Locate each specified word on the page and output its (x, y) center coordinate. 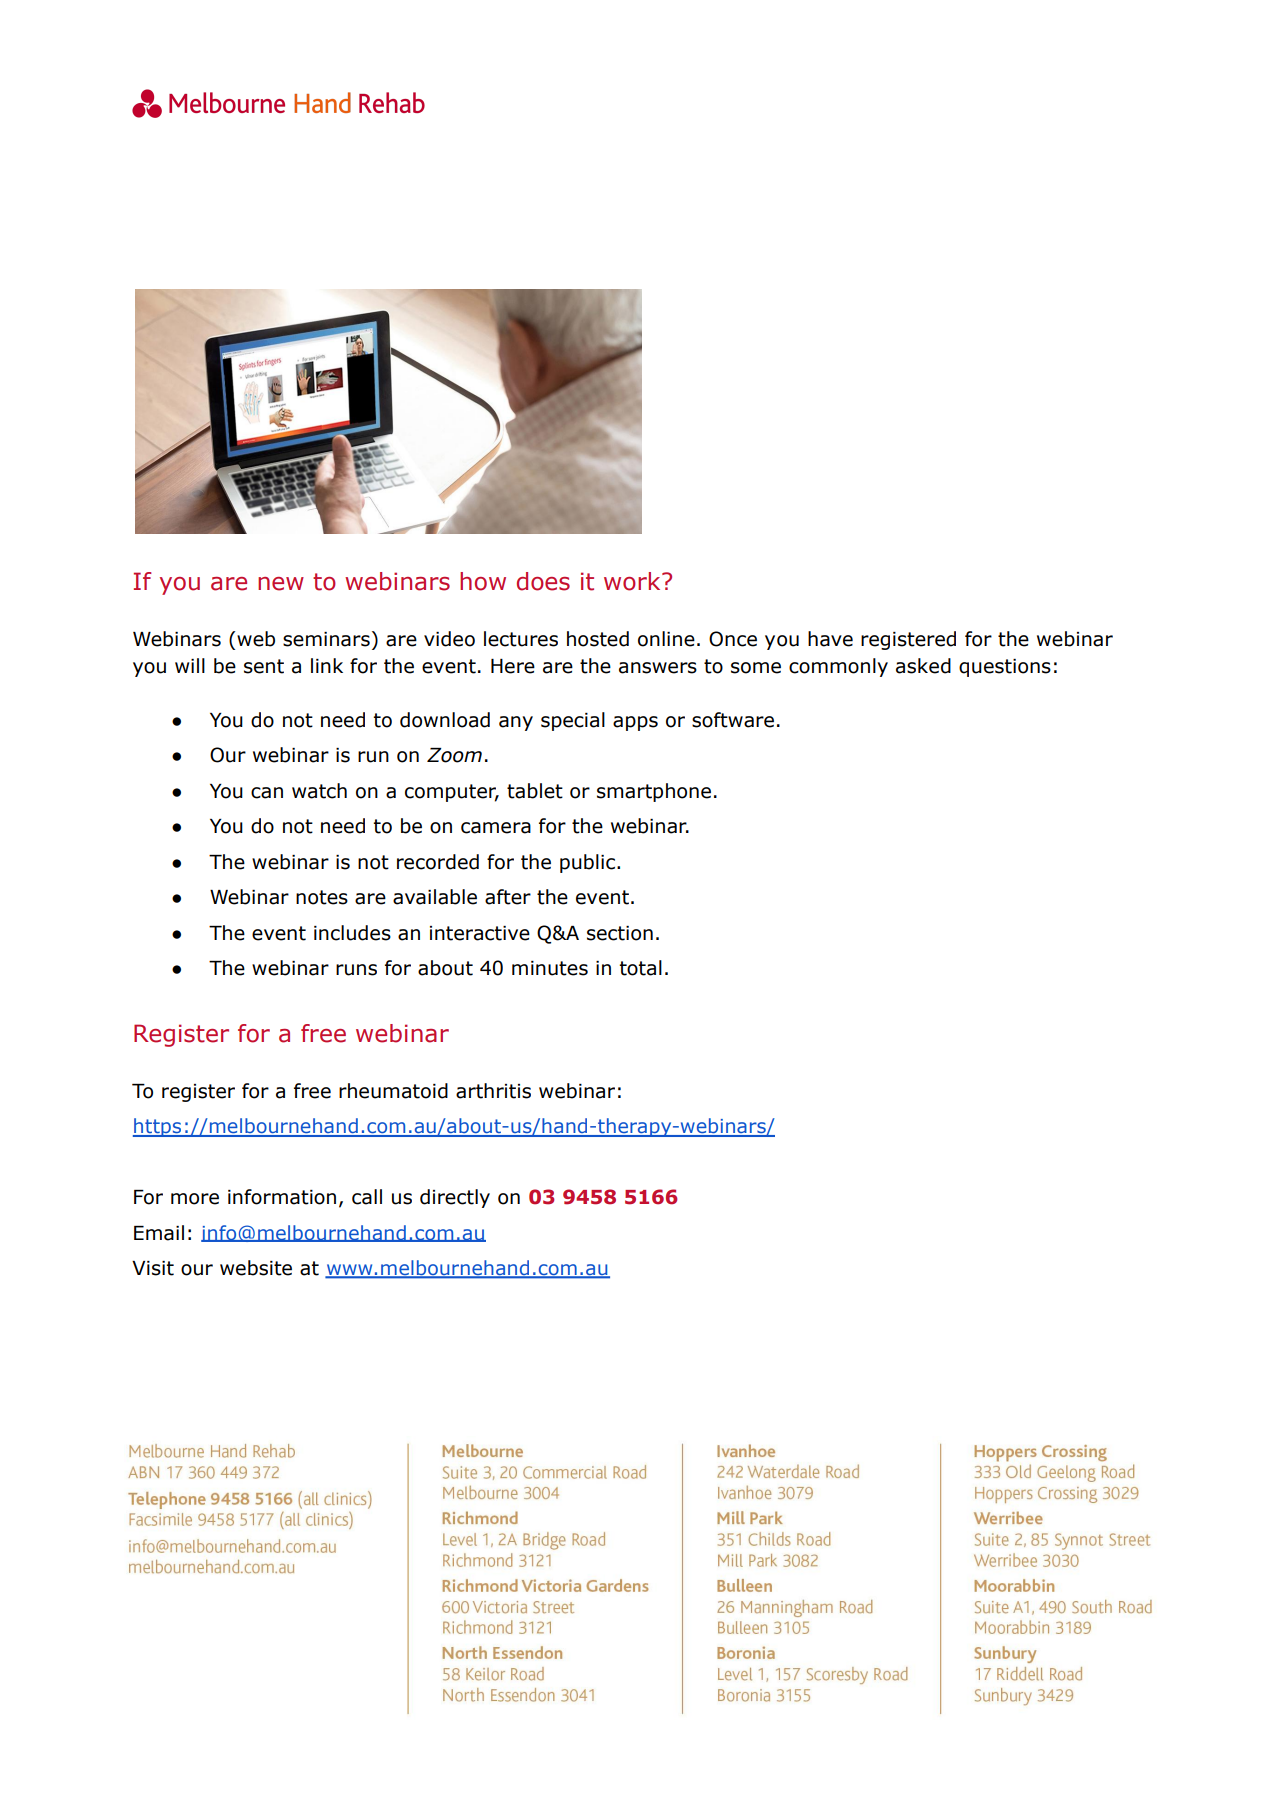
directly (455, 1198)
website (256, 1268)
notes (322, 897)
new (281, 584)
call (367, 1197)
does (543, 581)
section (620, 933)
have (830, 639)
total (640, 968)
